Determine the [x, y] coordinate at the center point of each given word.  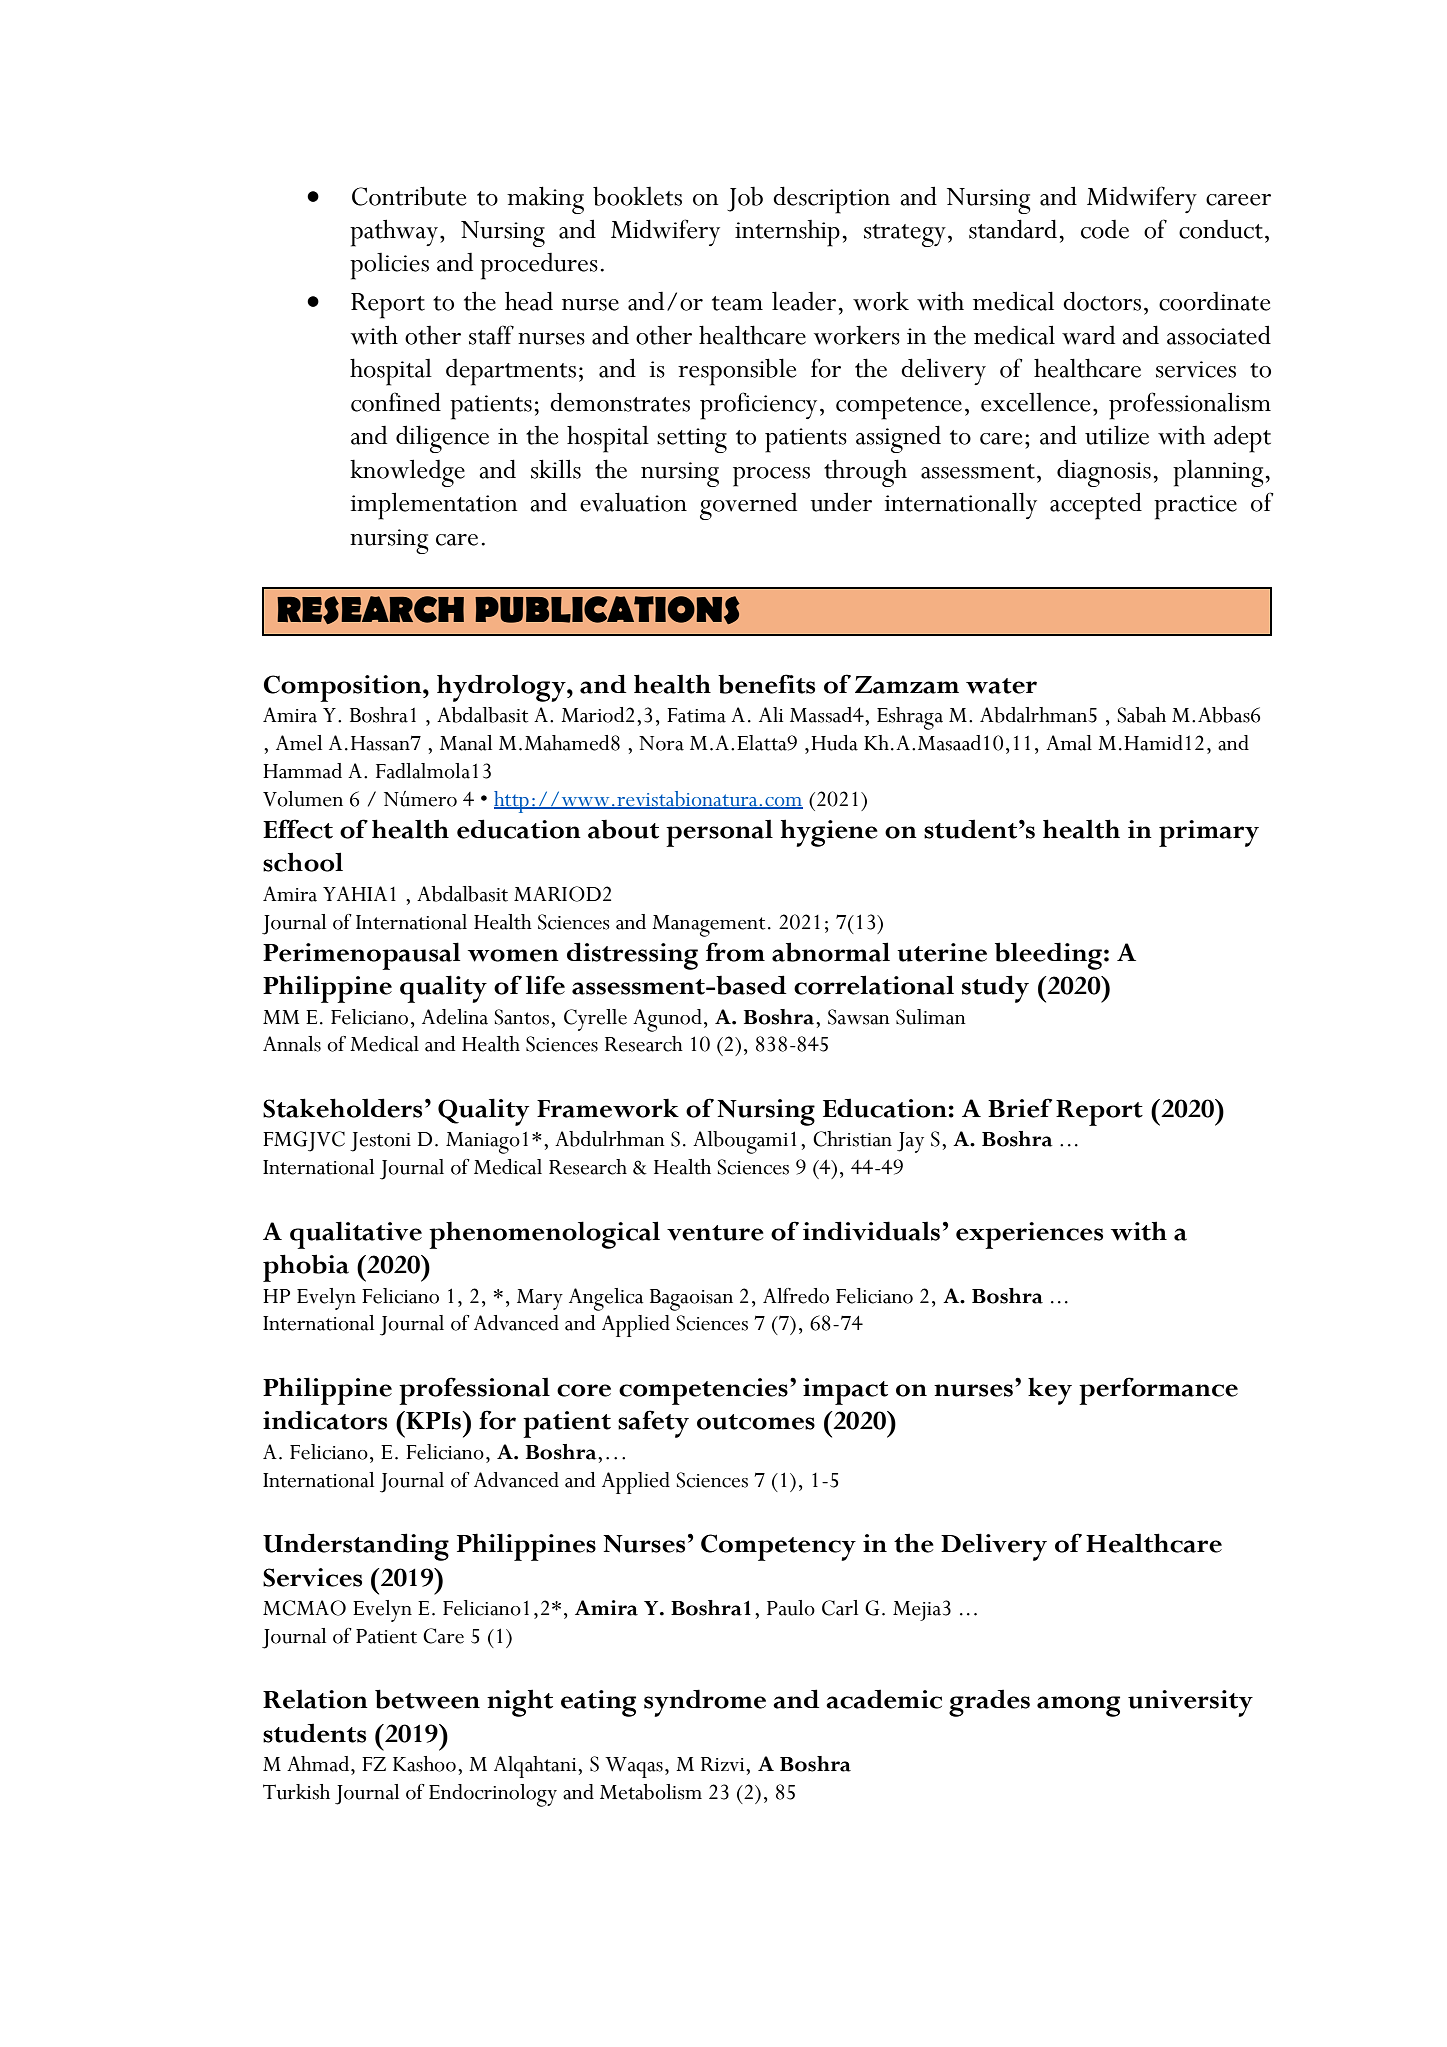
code [1105, 229]
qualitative [356, 1235]
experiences [1029, 1235]
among [1078, 1706]
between [427, 1699]
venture [715, 1233]
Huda [834, 743]
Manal [466, 743]
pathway [394, 233]
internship [787, 233]
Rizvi [724, 1764]
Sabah [1142, 715]
